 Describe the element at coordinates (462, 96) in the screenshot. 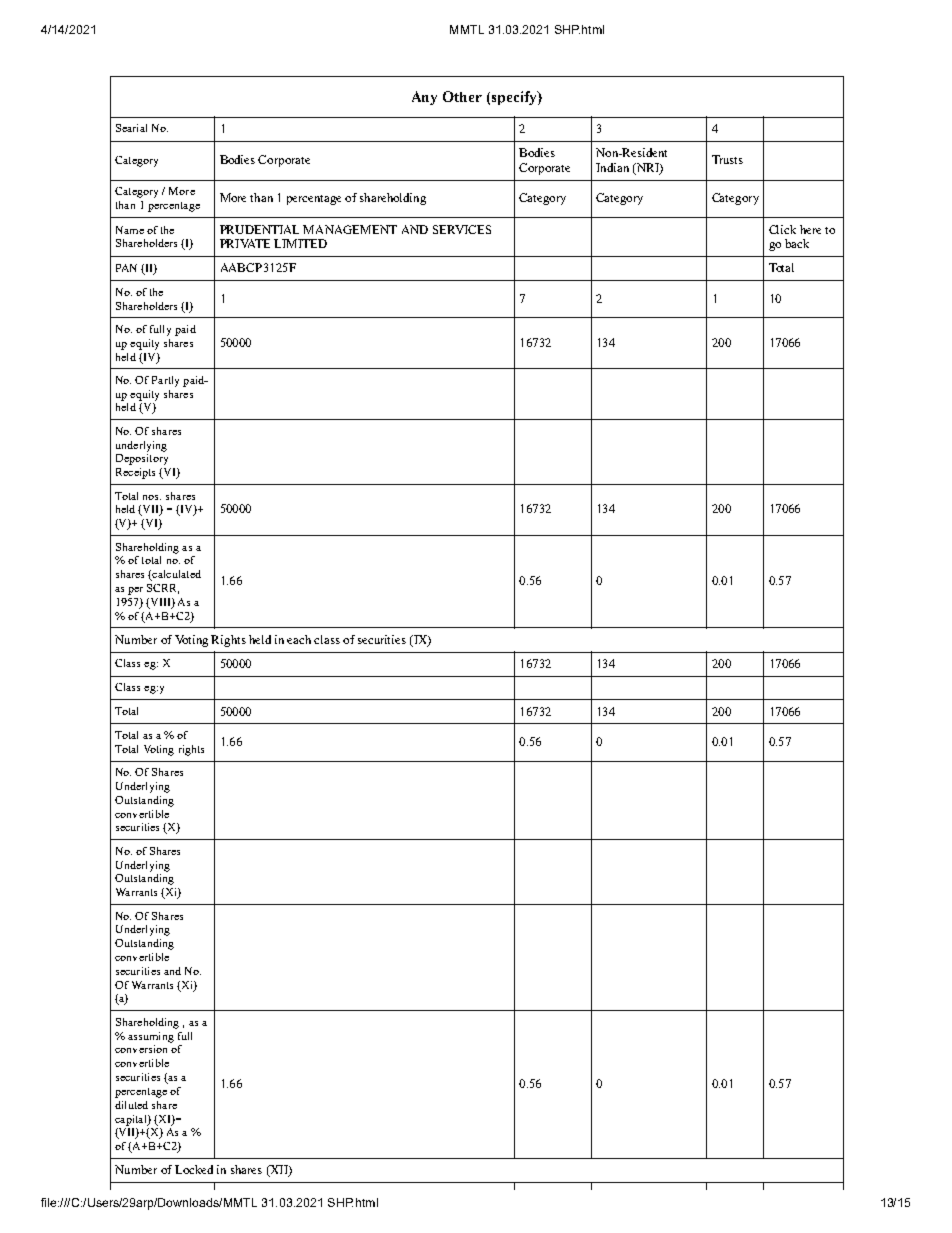

I see `Other` at that location.
